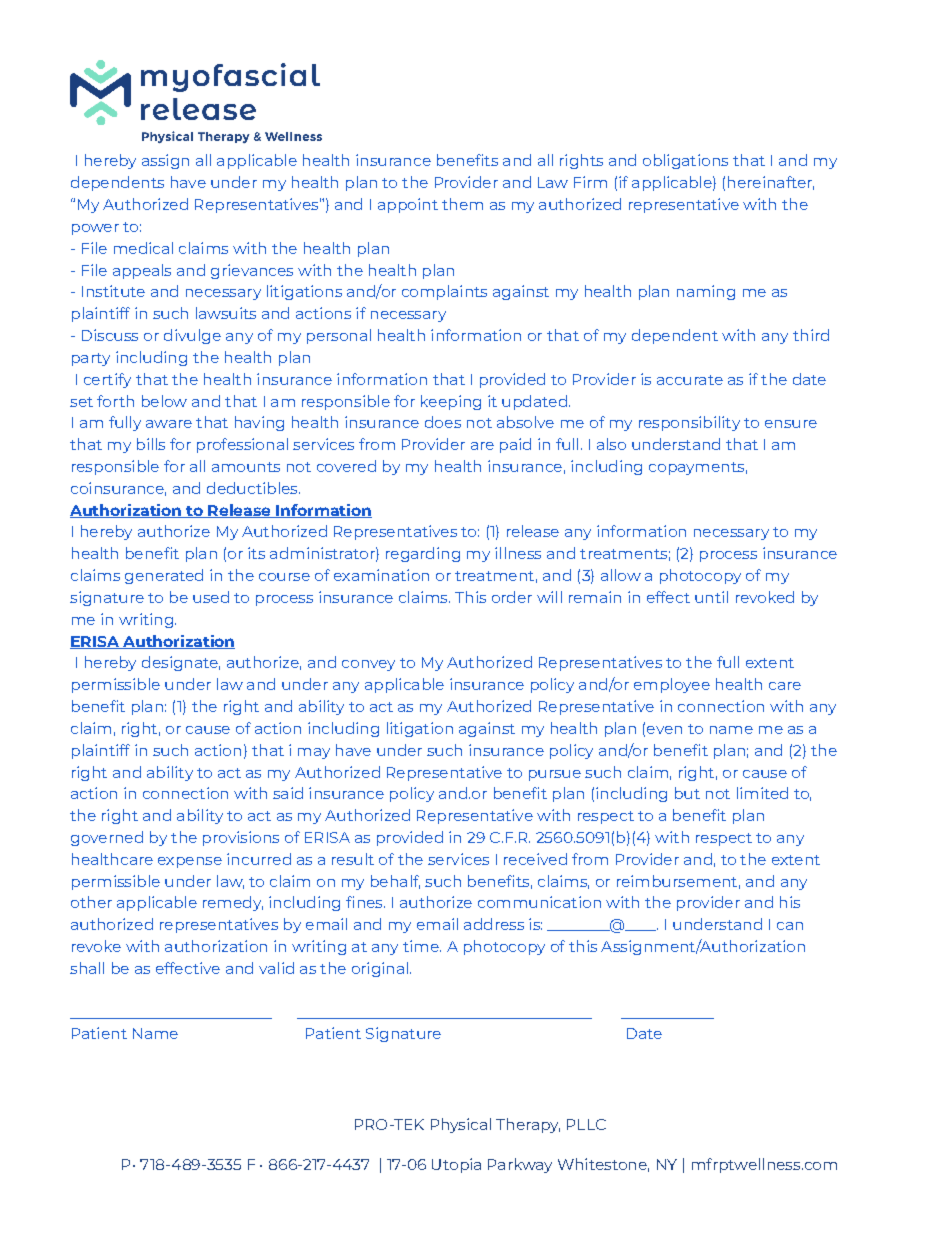 The image size is (952, 1233). Describe the element at coordinates (685, 161) in the document. I see `obligations` at that location.
